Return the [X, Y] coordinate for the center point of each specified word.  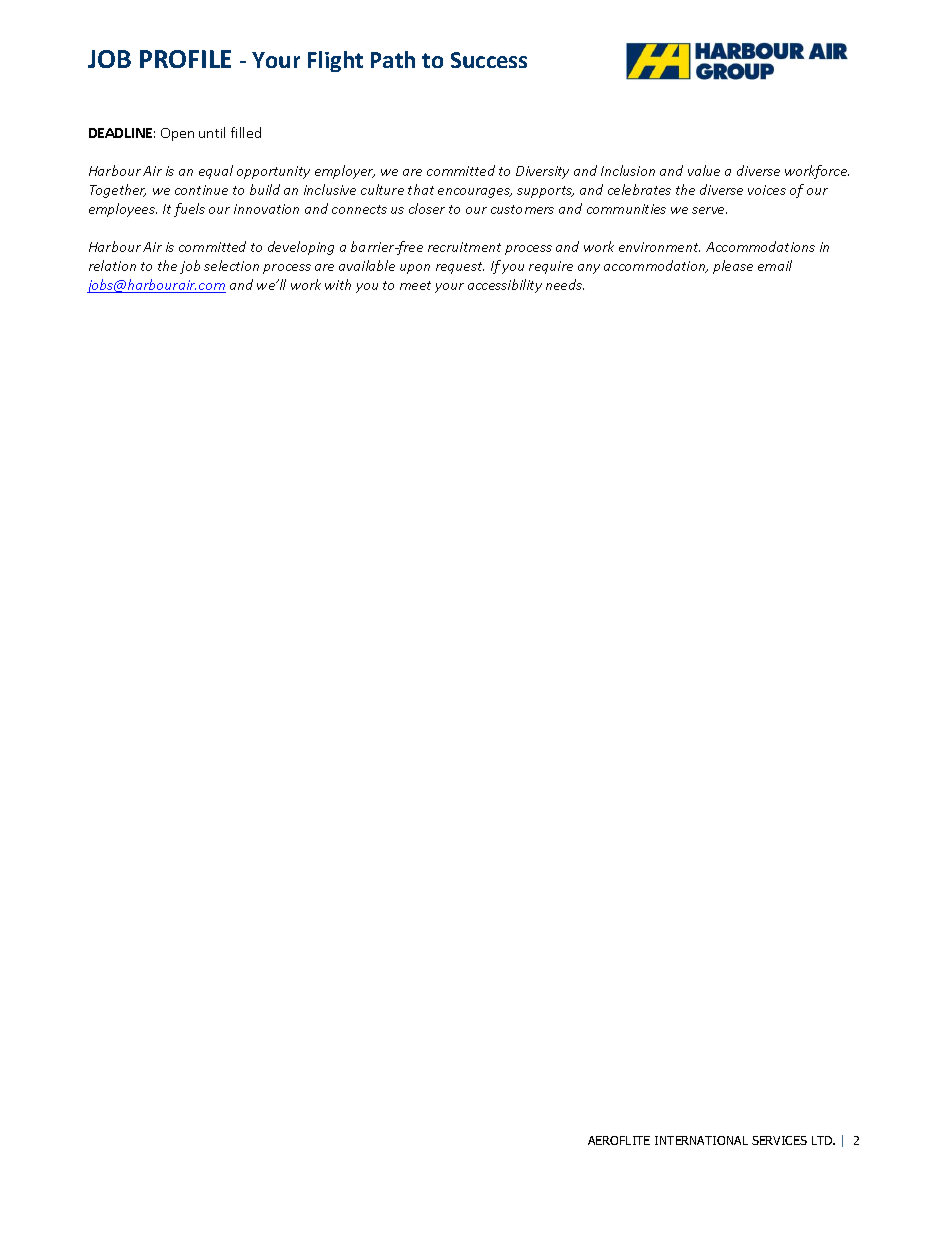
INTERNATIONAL [701, 1140]
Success [489, 60]
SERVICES [779, 1140]
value [704, 170]
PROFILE [185, 59]
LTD [823, 1140]
